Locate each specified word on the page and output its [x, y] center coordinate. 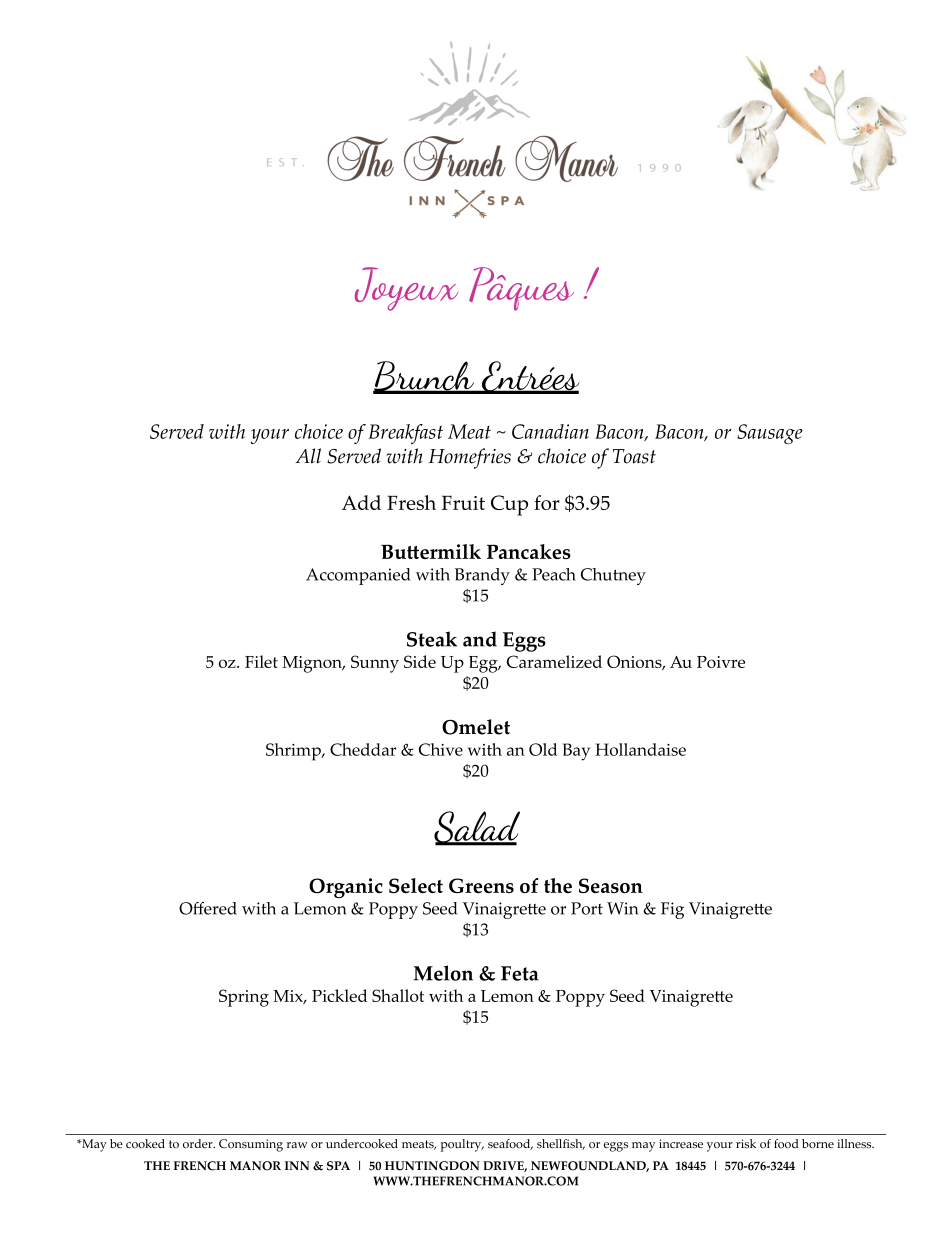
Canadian [550, 431]
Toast [634, 456]
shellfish [561, 1144]
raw [297, 1145]
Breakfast [406, 434]
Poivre [721, 662]
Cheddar [363, 749]
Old [543, 749]
